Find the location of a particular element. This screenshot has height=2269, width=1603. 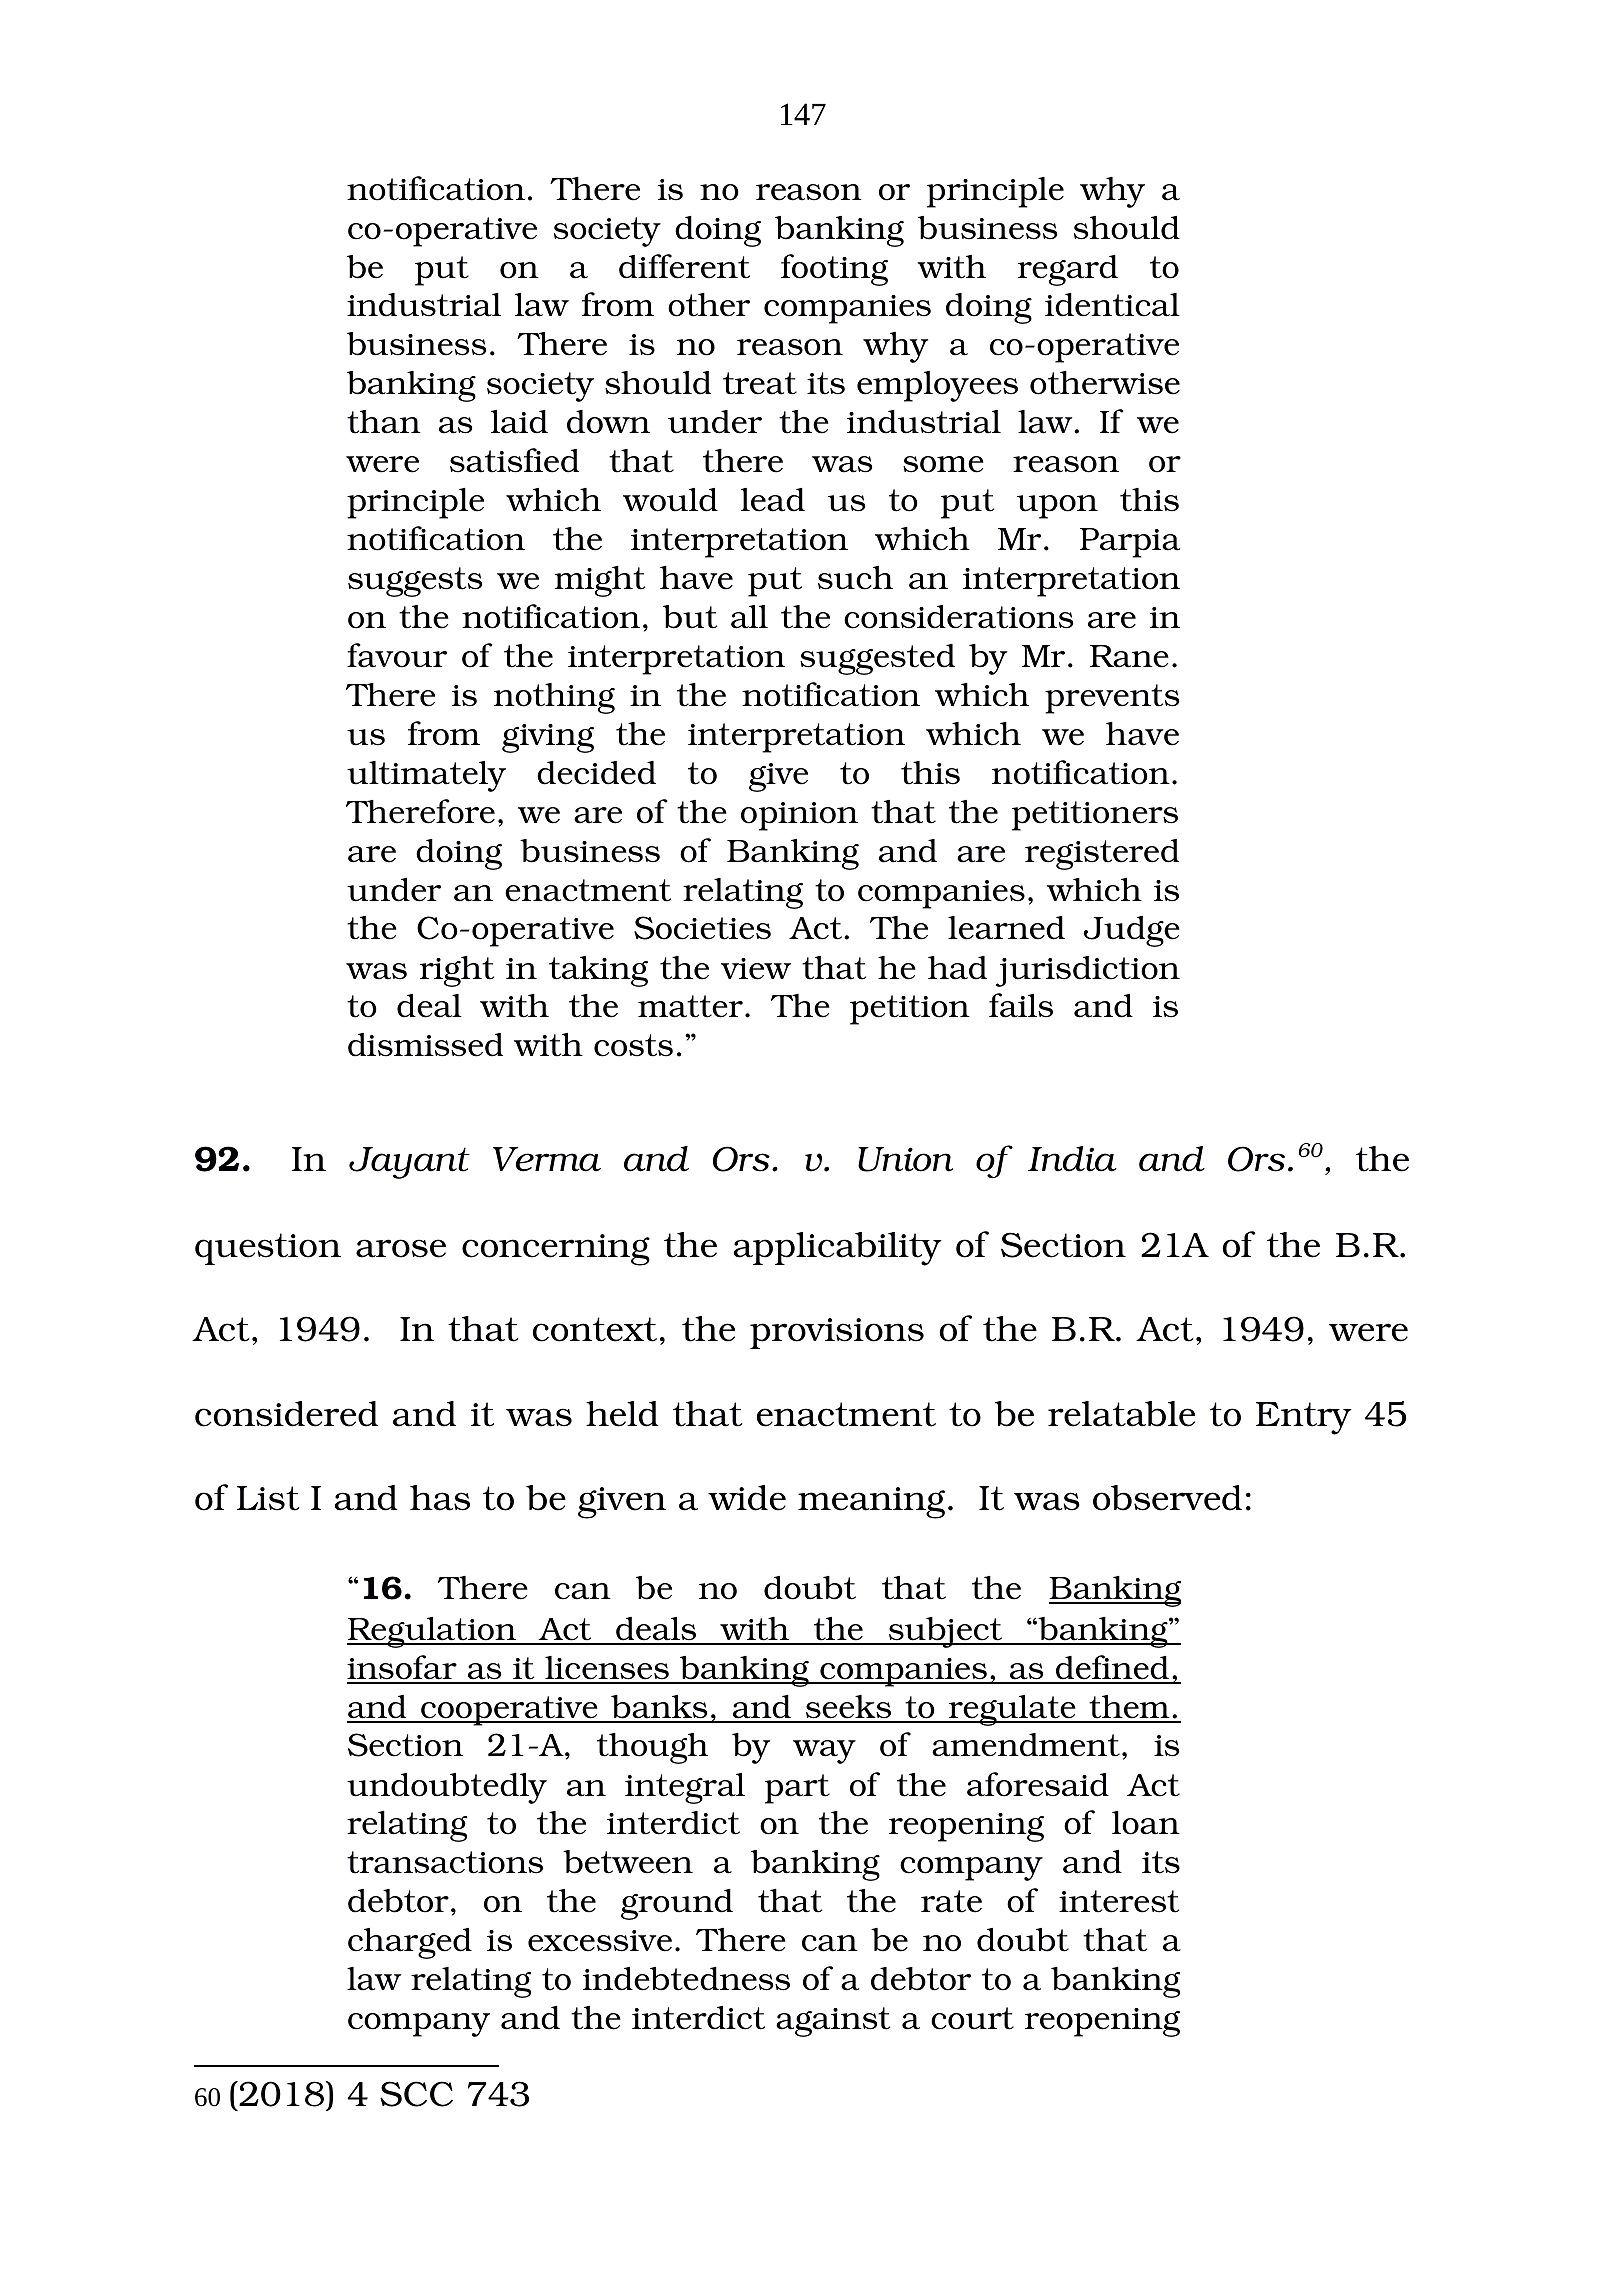

wide is located at coordinates (747, 1498).
